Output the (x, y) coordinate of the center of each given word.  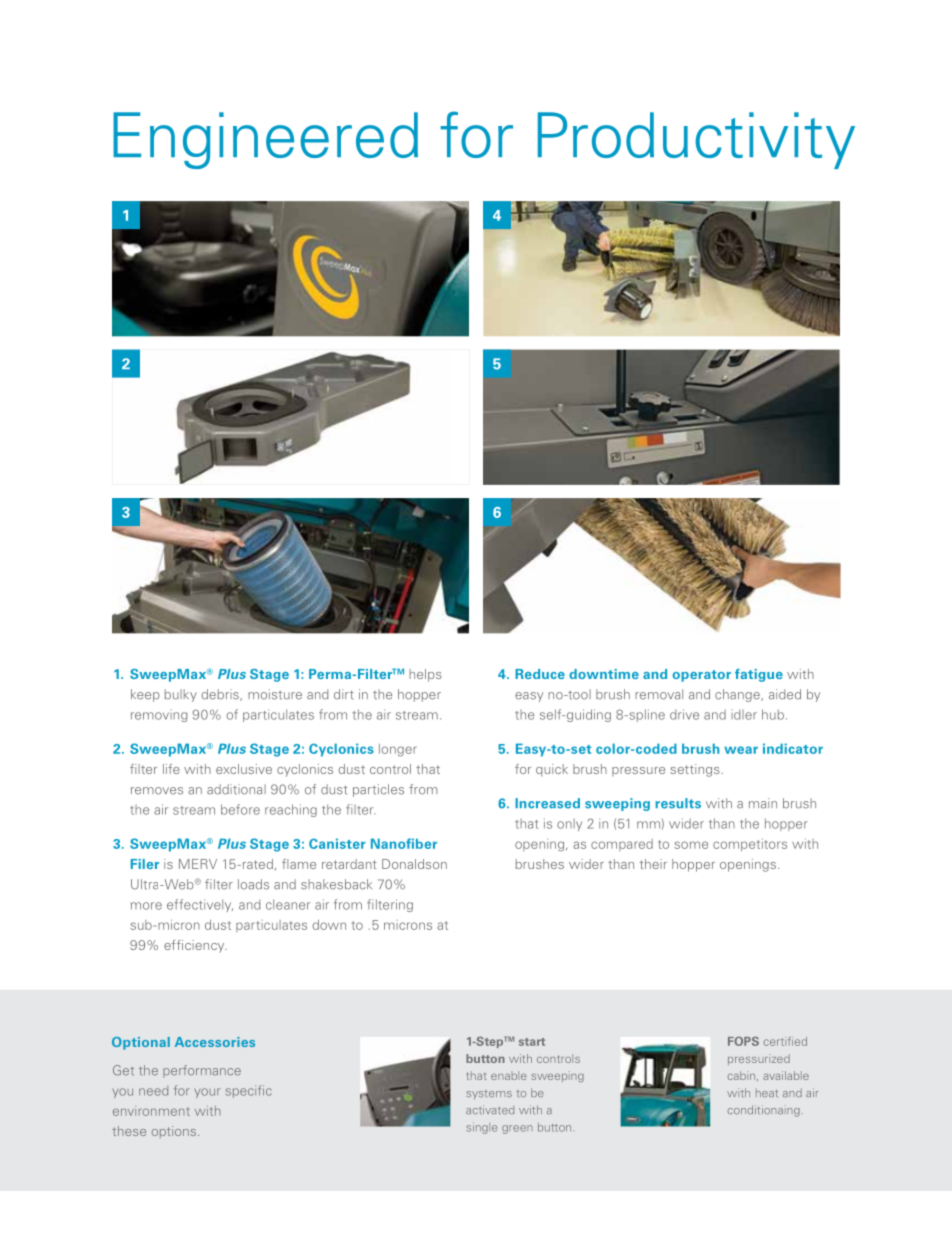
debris (221, 695)
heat (767, 1093)
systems (489, 1095)
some (691, 845)
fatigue (759, 675)
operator (701, 676)
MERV (198, 864)
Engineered (265, 140)
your (207, 1093)
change (738, 695)
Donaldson (414, 864)
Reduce (540, 674)
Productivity (696, 140)
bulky (181, 695)
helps (425, 675)
